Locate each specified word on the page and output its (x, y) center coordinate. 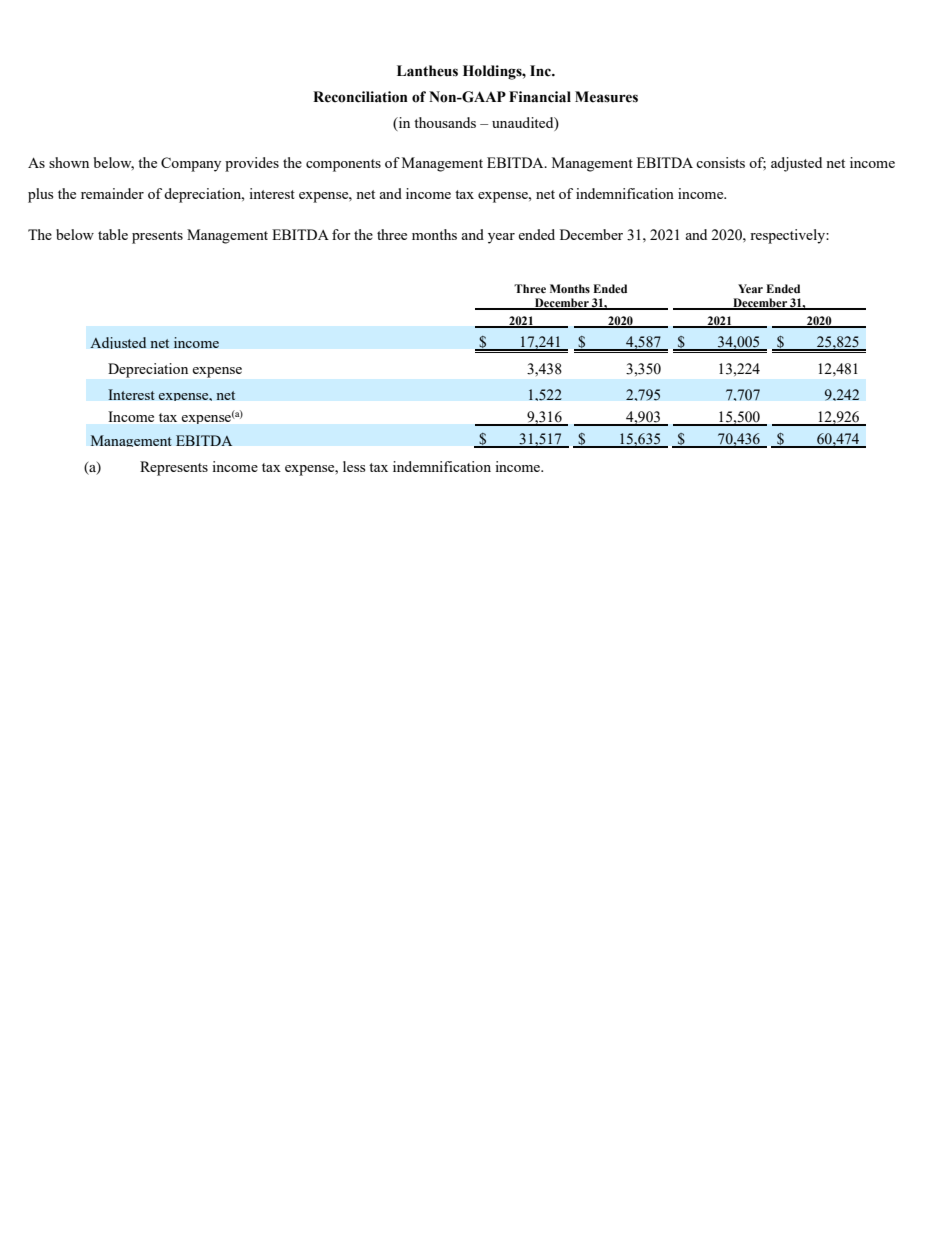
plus (40, 195)
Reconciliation (360, 97)
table (113, 234)
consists (720, 162)
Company (191, 164)
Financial (540, 97)
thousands (445, 122)
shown (69, 162)
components (343, 165)
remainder (112, 193)
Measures (606, 97)
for (341, 234)
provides (252, 164)
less (354, 466)
